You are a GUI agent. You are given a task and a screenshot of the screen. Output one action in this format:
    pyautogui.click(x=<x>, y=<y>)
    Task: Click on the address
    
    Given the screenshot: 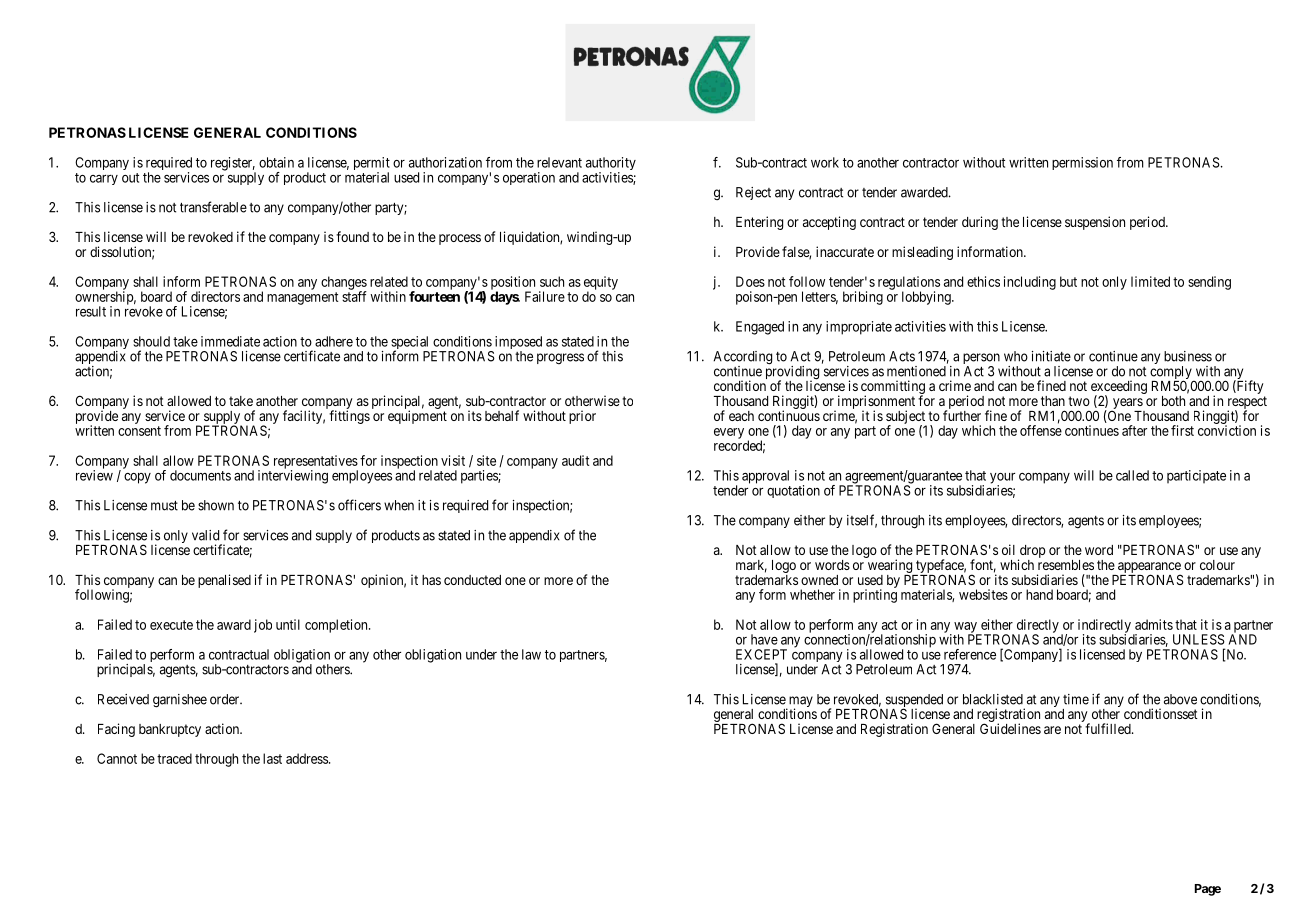 What is the action you would take?
    pyautogui.click(x=308, y=758)
